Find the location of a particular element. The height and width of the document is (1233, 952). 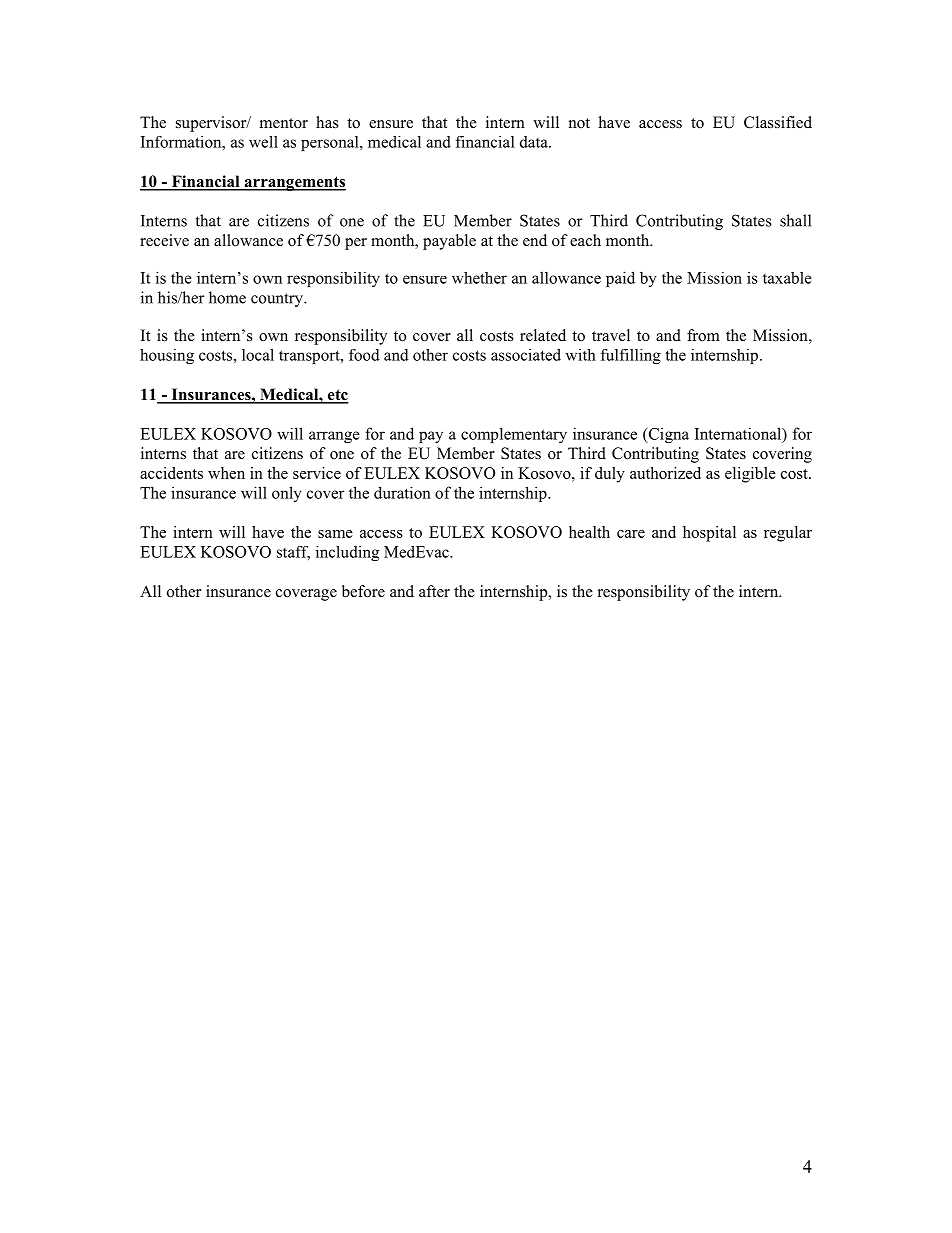

eligible is located at coordinates (750, 475).
